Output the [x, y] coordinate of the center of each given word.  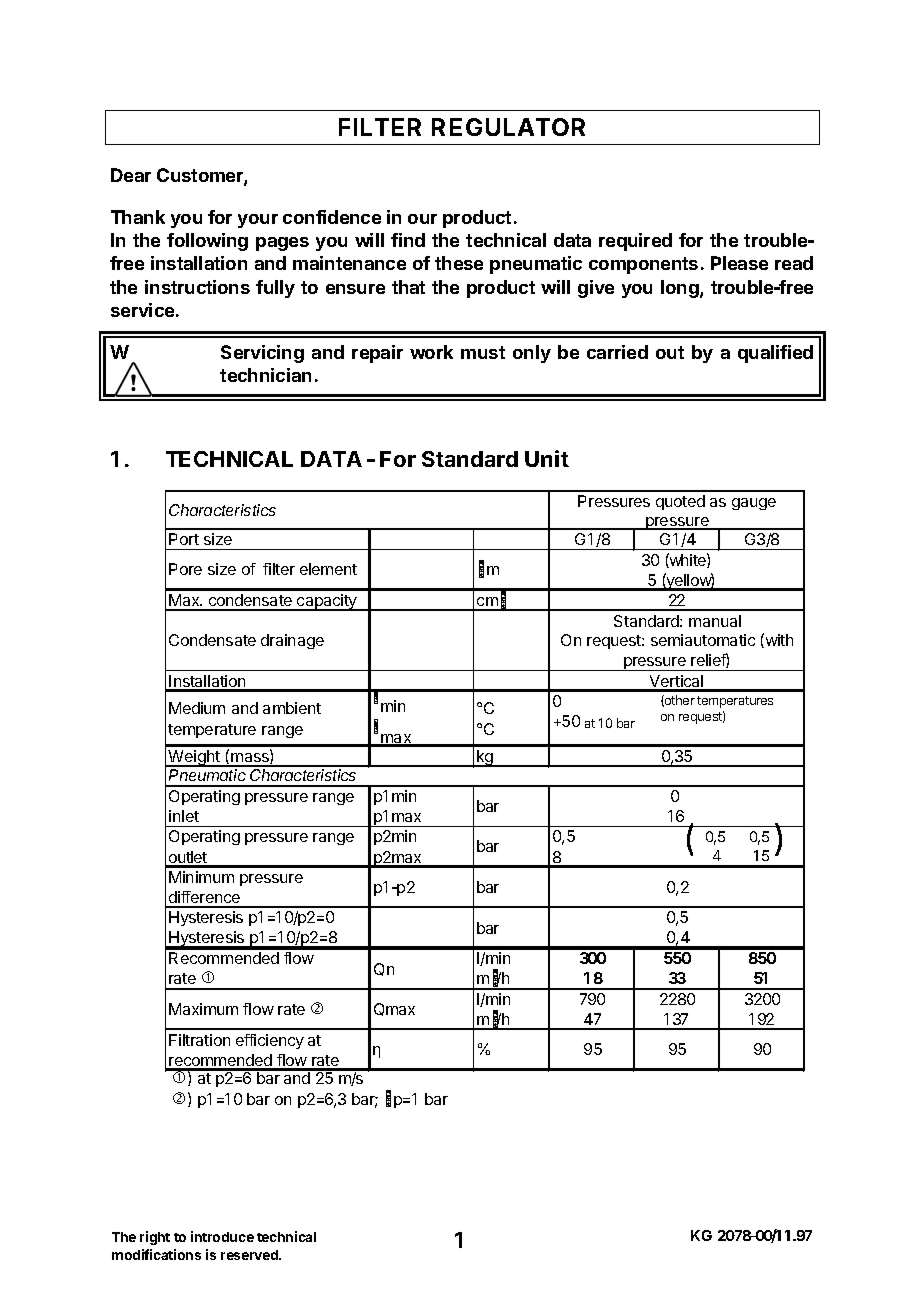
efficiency [270, 1041]
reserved [250, 1255]
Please [739, 263]
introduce [222, 1236]
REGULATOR [508, 127]
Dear [131, 175]
